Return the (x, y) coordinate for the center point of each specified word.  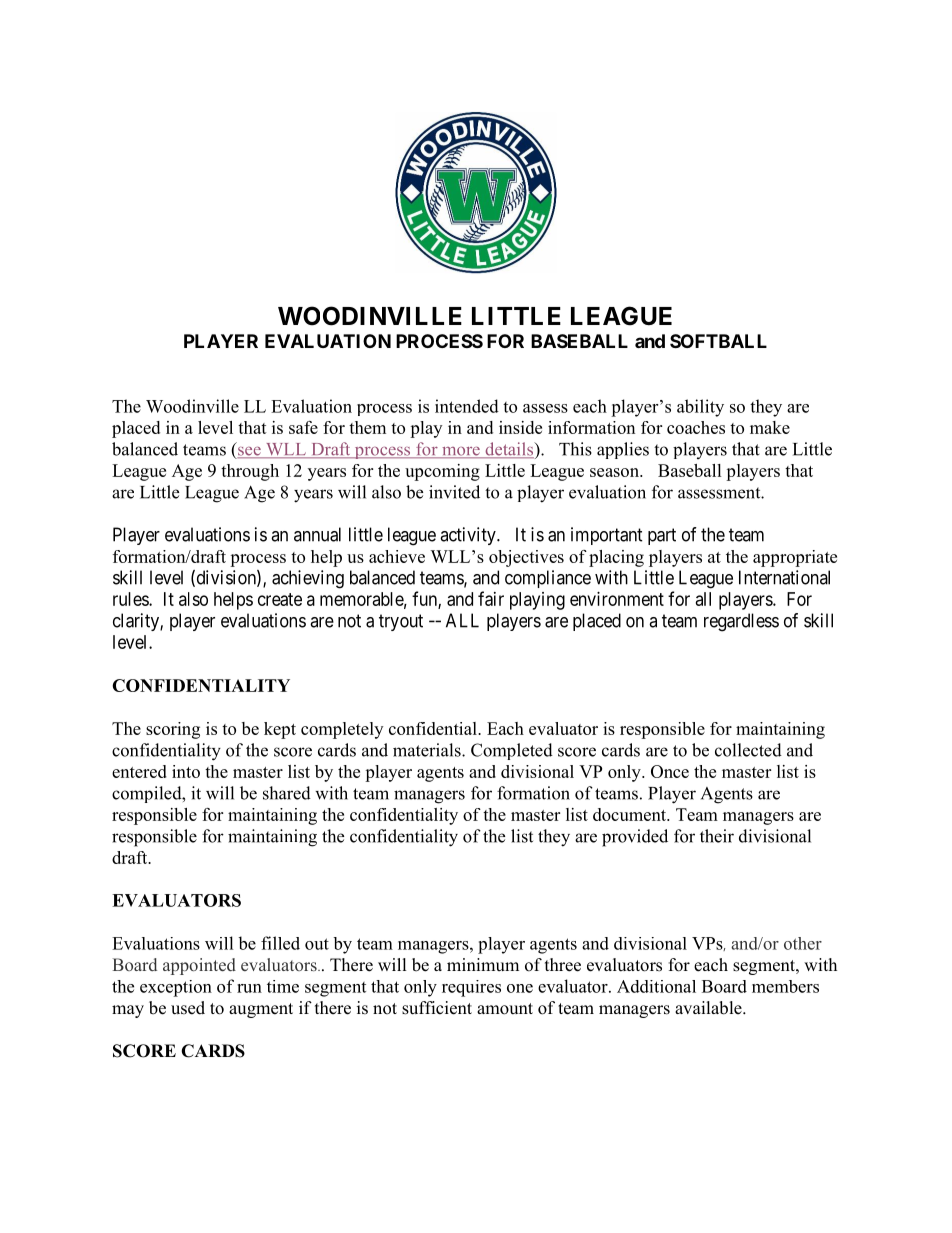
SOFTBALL (718, 341)
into (186, 771)
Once (670, 771)
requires (471, 988)
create (280, 599)
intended (467, 406)
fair (491, 598)
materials (428, 750)
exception (176, 988)
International (784, 577)
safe (303, 427)
